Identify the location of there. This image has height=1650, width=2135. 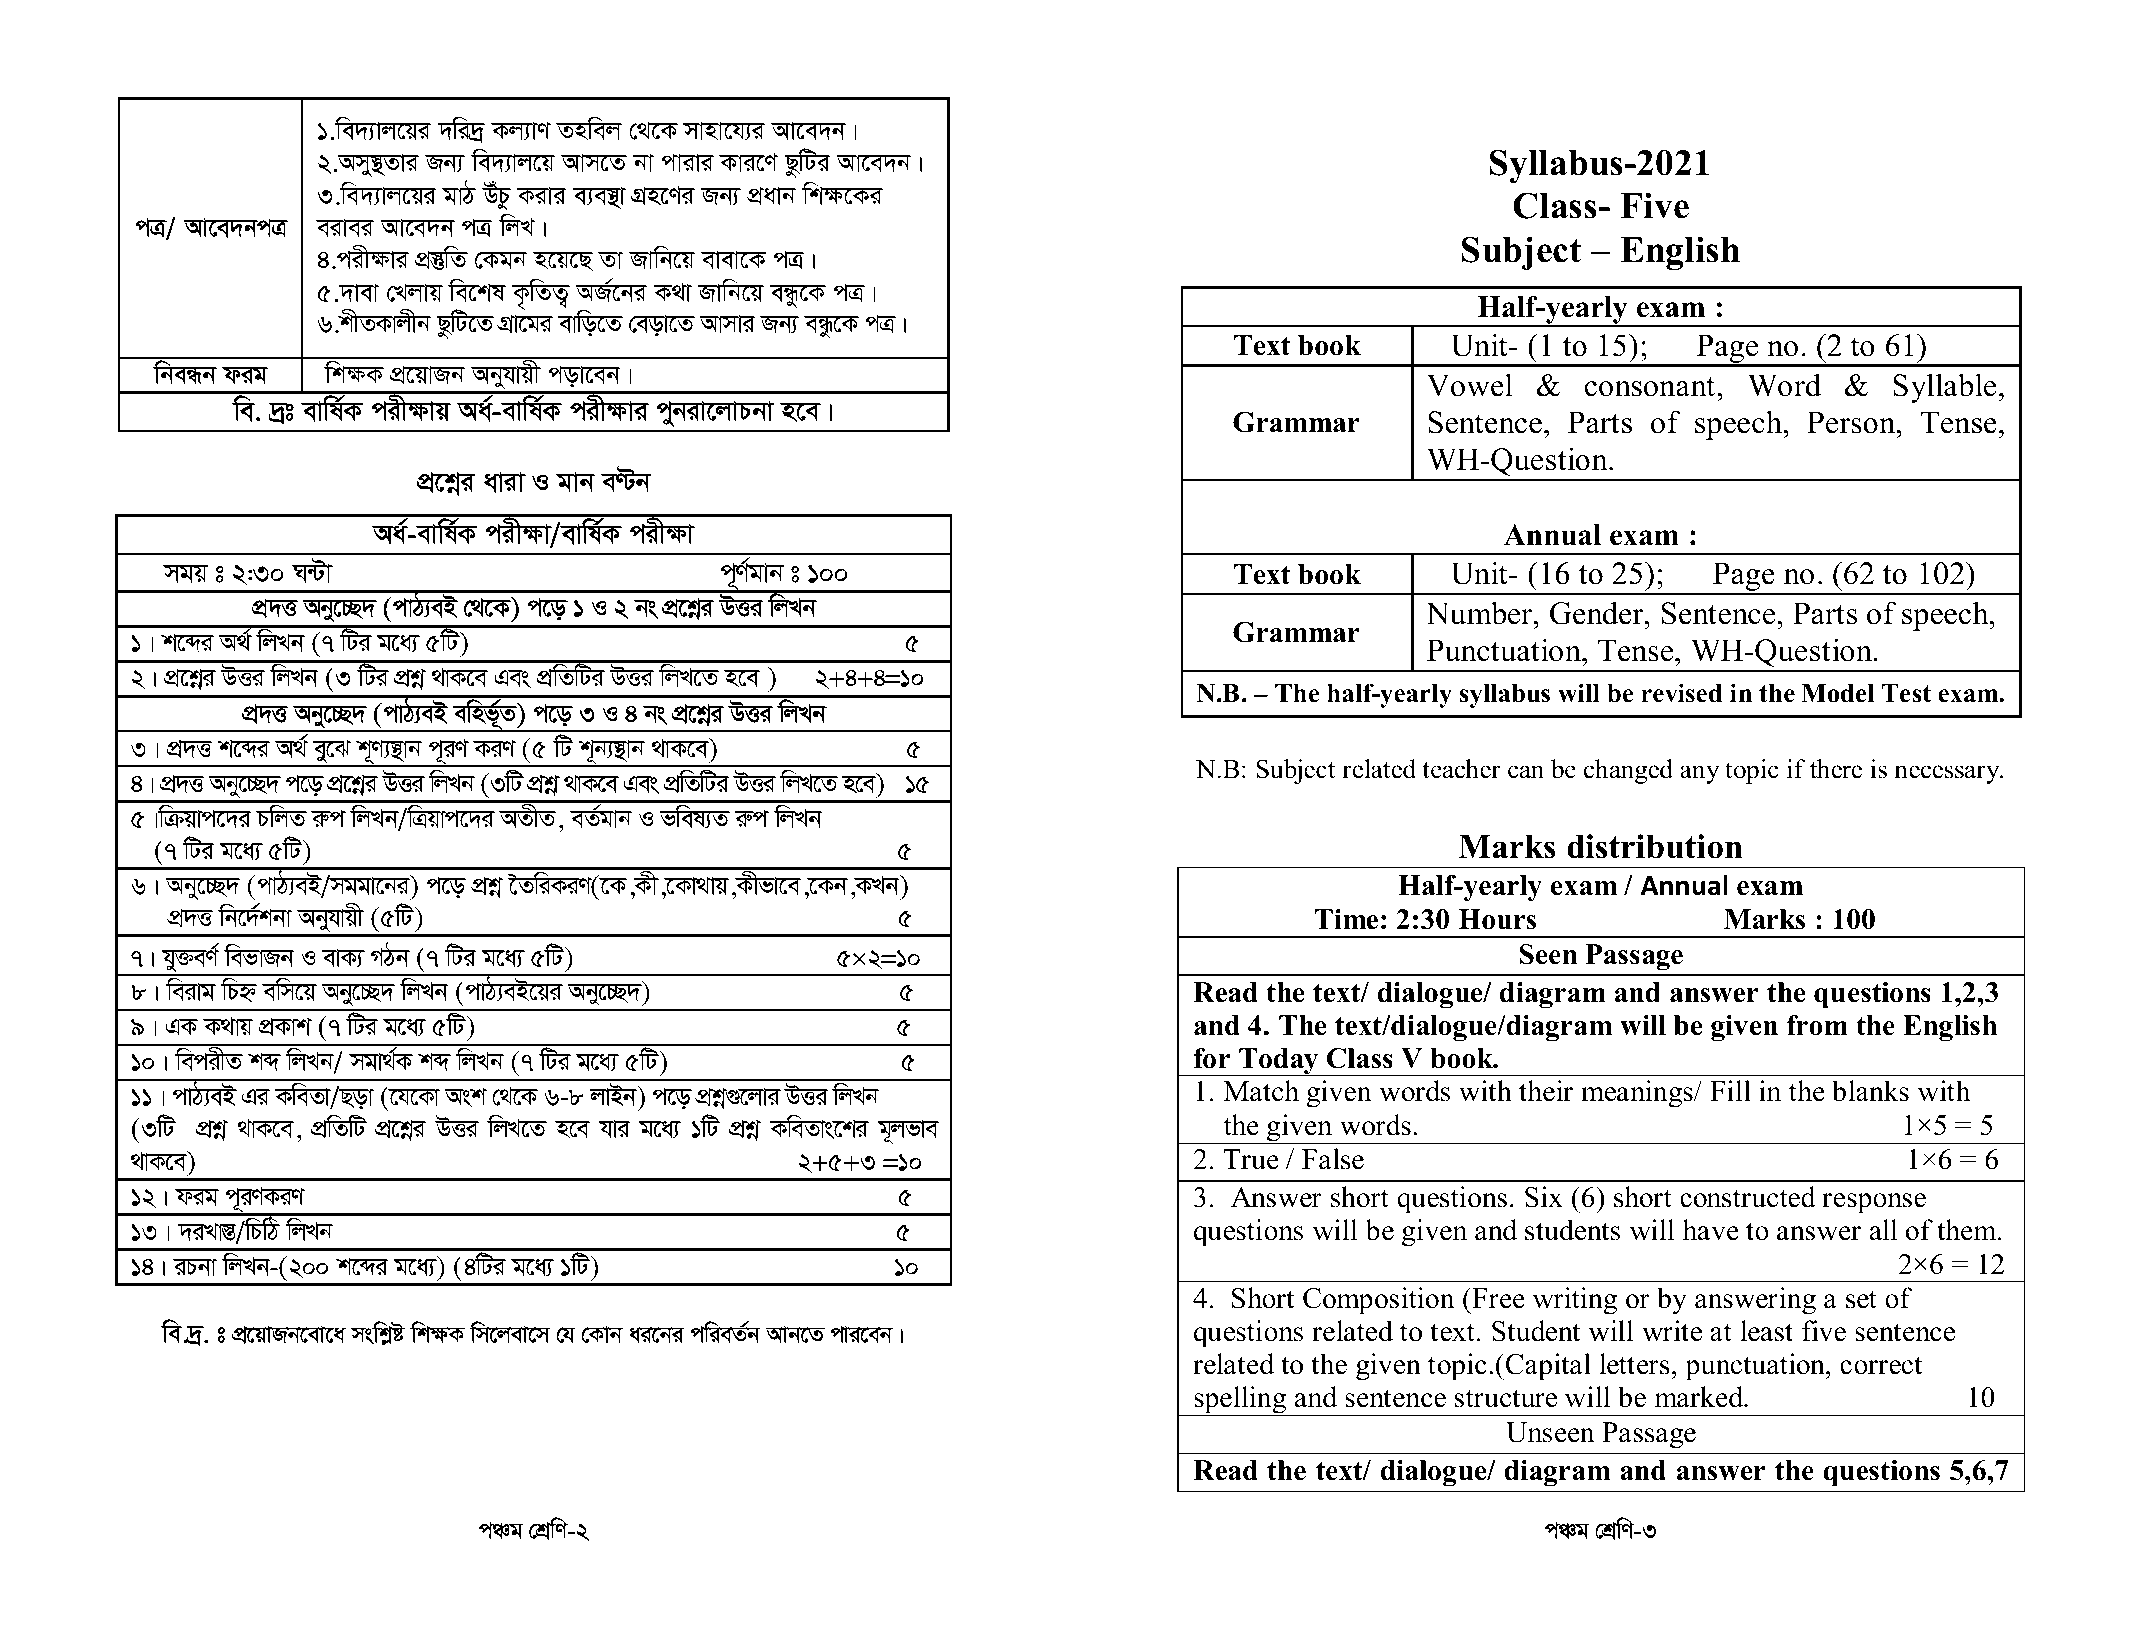
(1836, 769).
